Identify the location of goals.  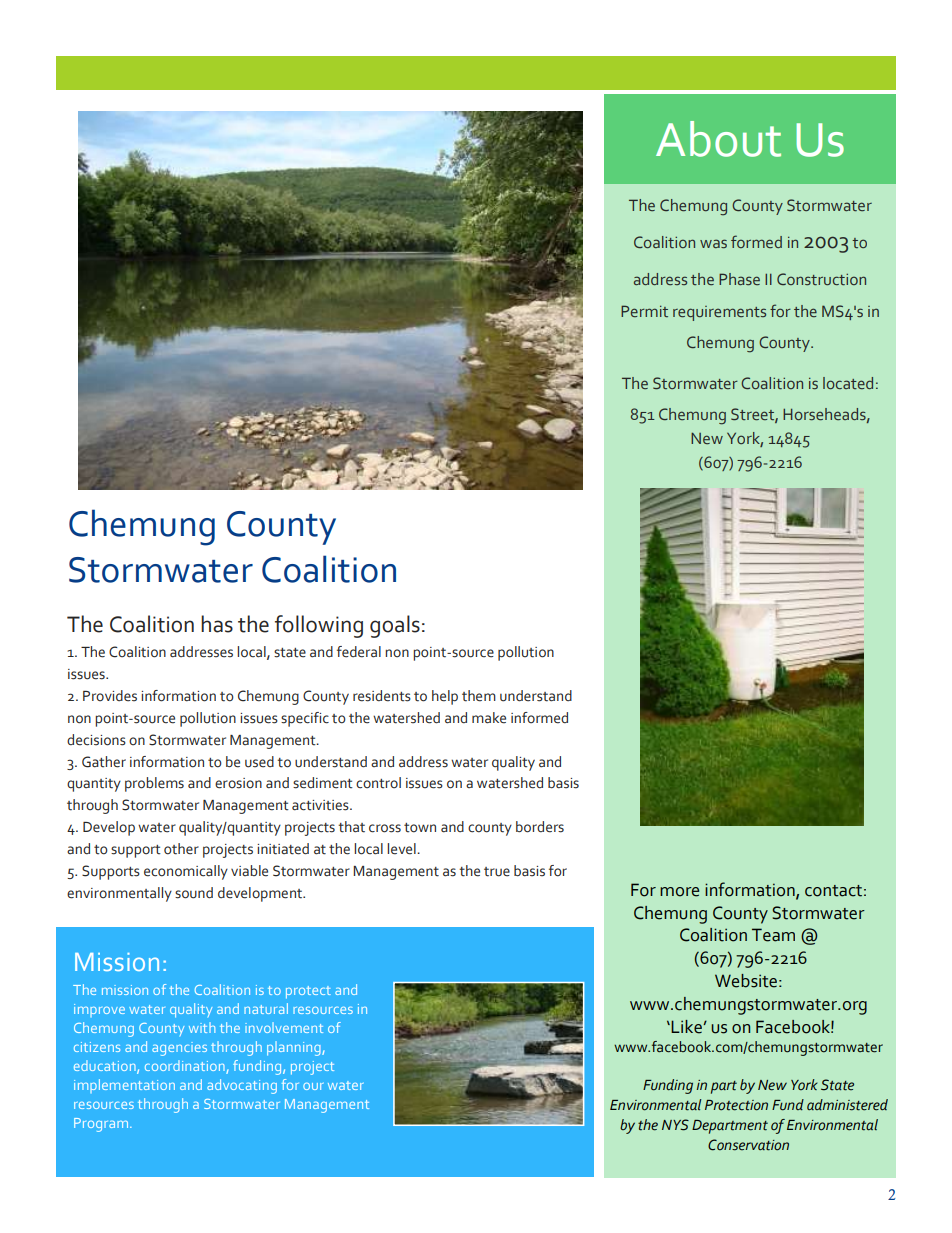
(395, 626).
